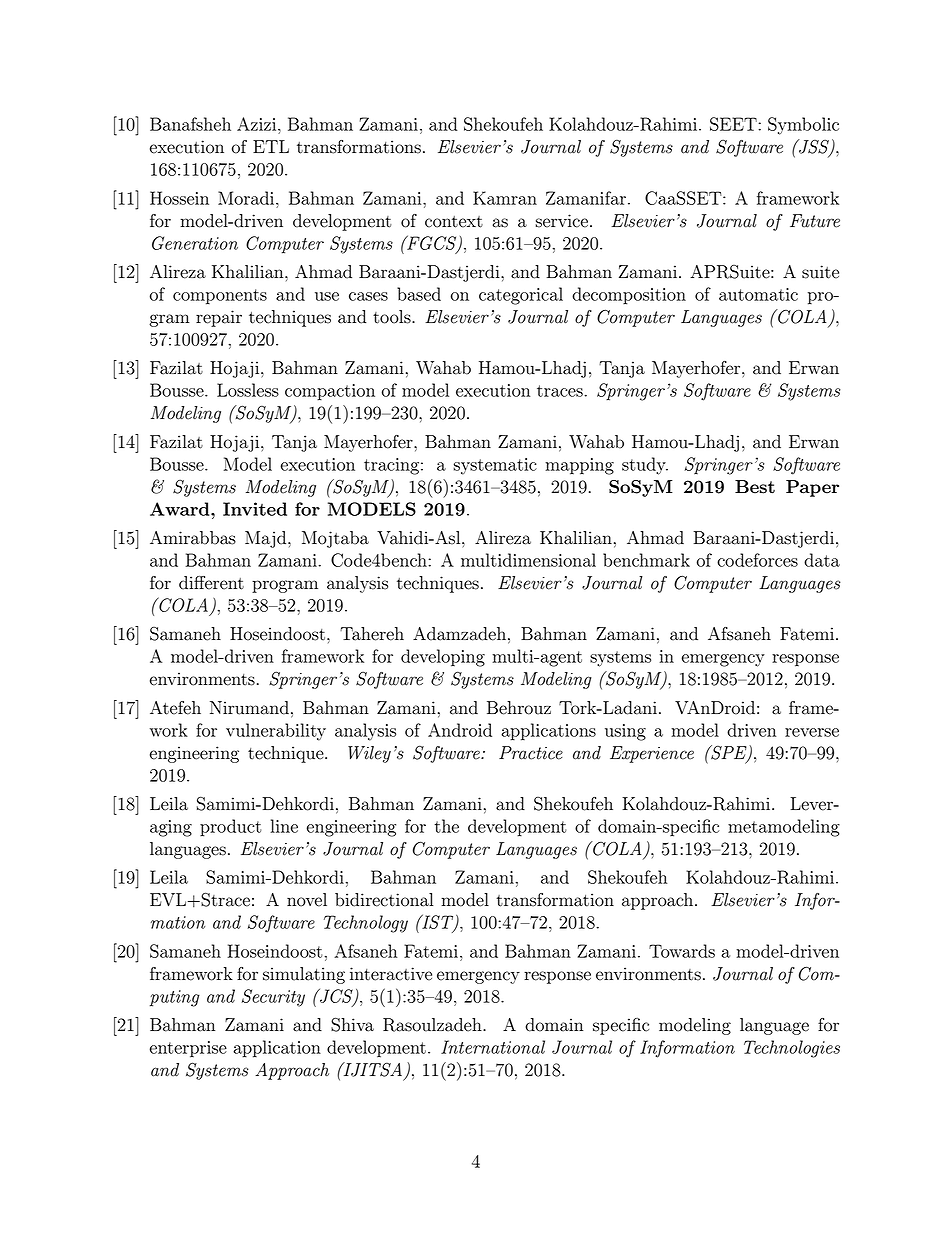  What do you see at coordinates (758, 294) in the image?
I see `automatic` at bounding box center [758, 294].
